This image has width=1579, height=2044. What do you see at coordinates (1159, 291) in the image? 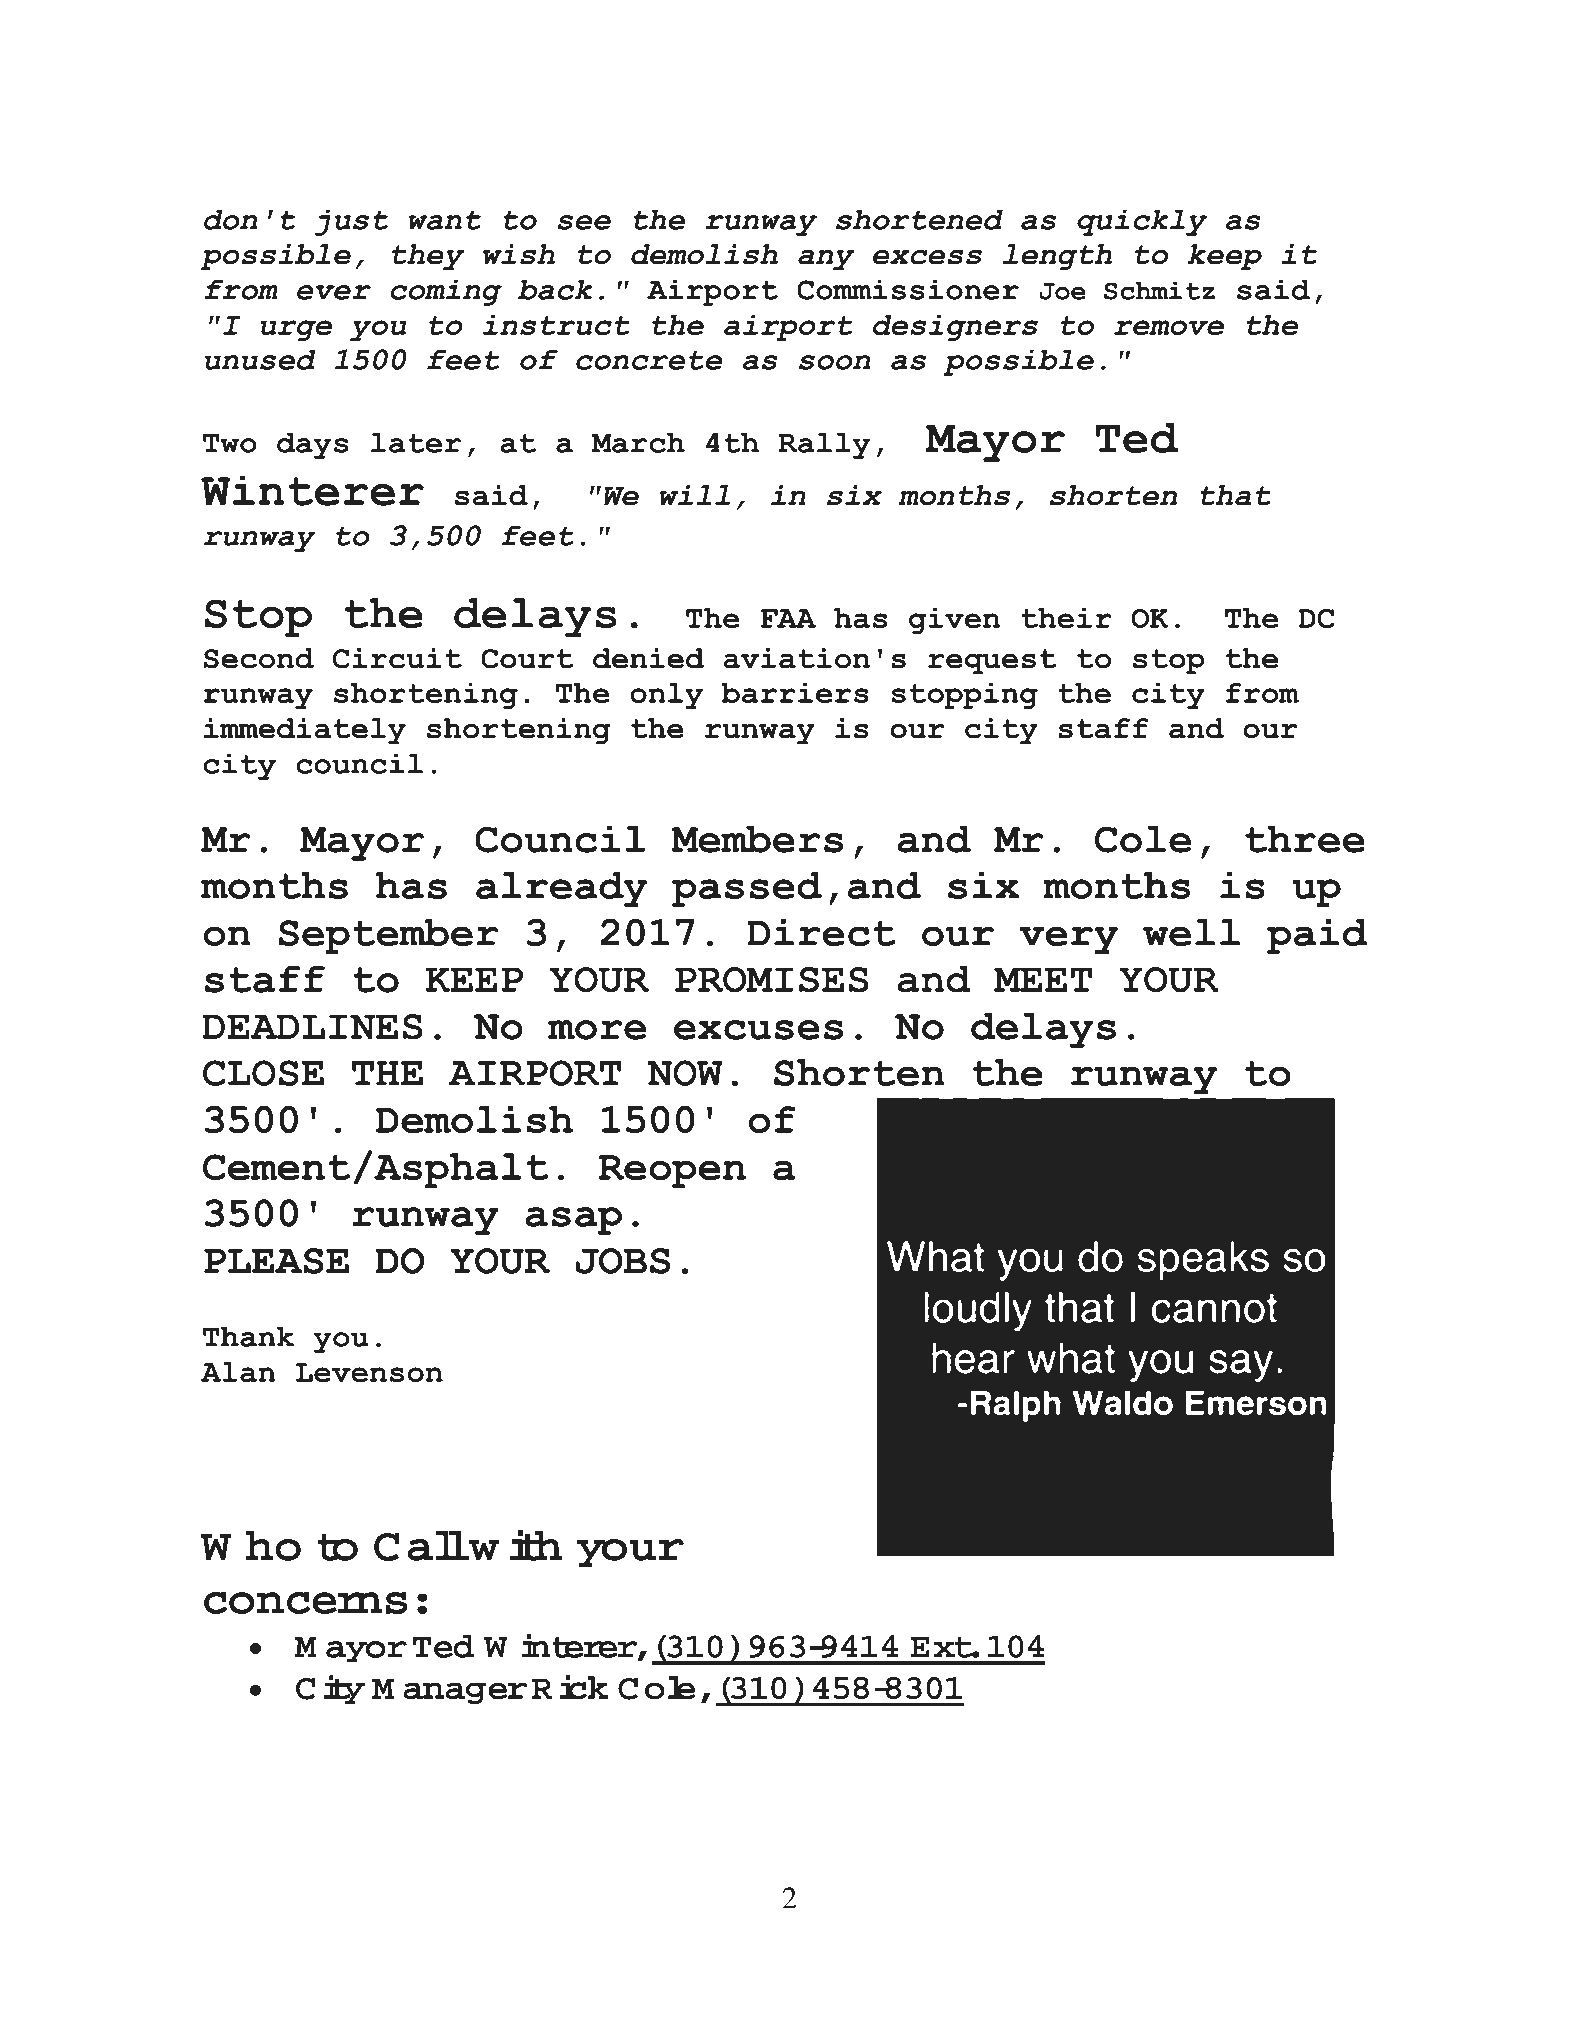
I see `Schmitz` at bounding box center [1159, 291].
